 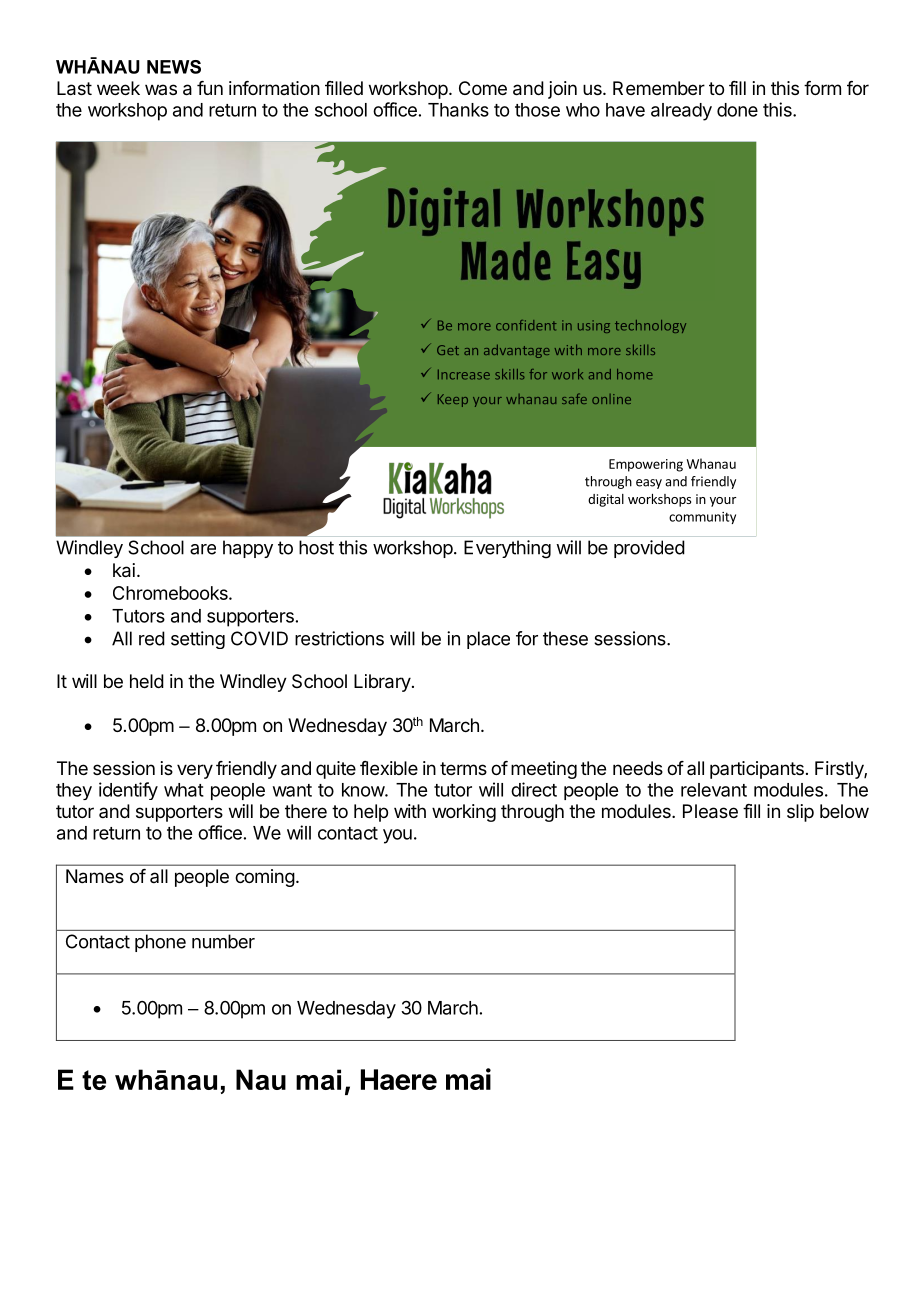 I want to click on Come, so click(x=483, y=88).
